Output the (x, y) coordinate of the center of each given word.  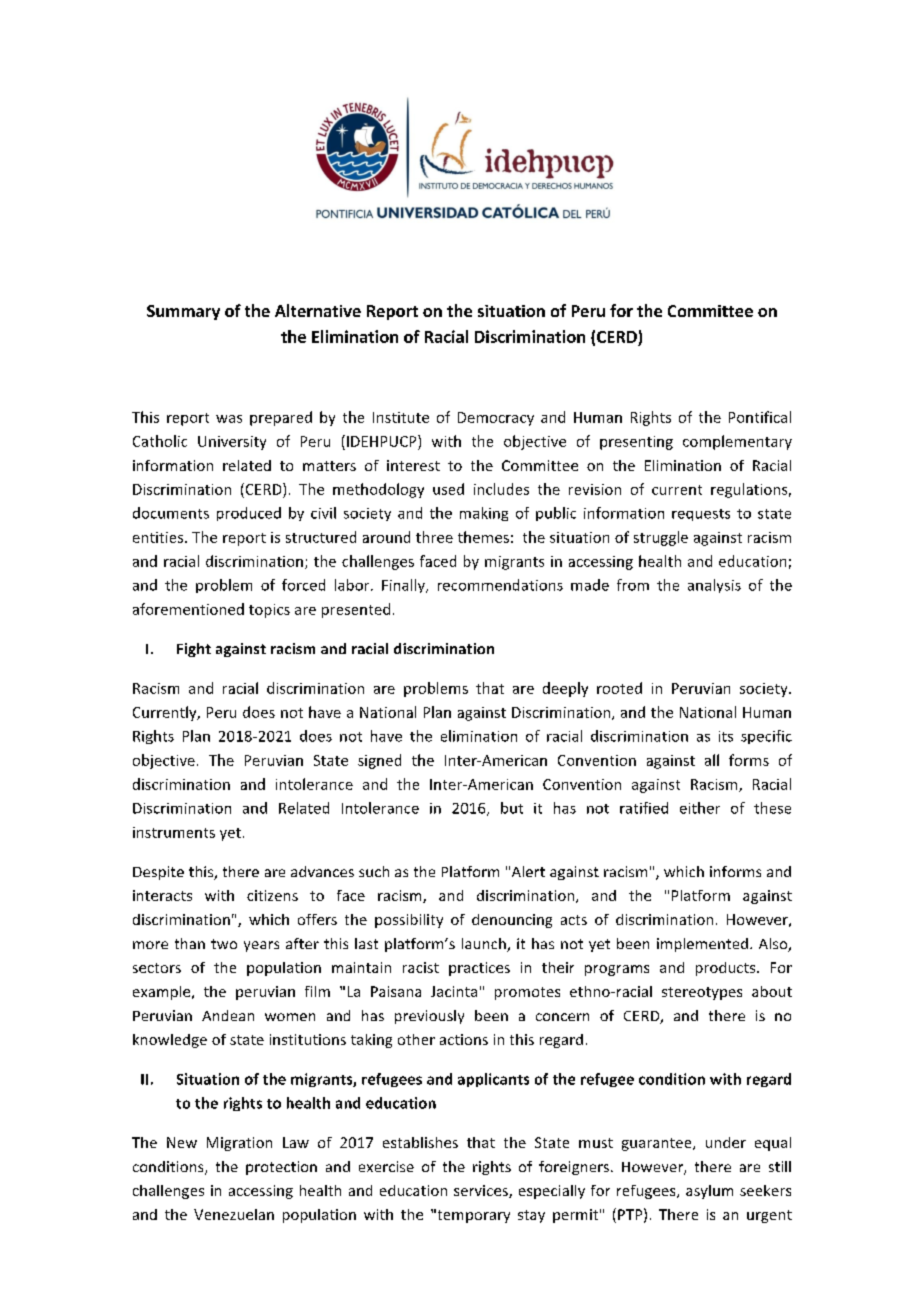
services (482, 1191)
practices (479, 969)
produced (249, 514)
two (224, 944)
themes (483, 537)
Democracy (496, 419)
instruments (174, 832)
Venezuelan (234, 1214)
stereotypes (702, 993)
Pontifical (760, 417)
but (512, 808)
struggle (661, 538)
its (726, 736)
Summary (183, 312)
